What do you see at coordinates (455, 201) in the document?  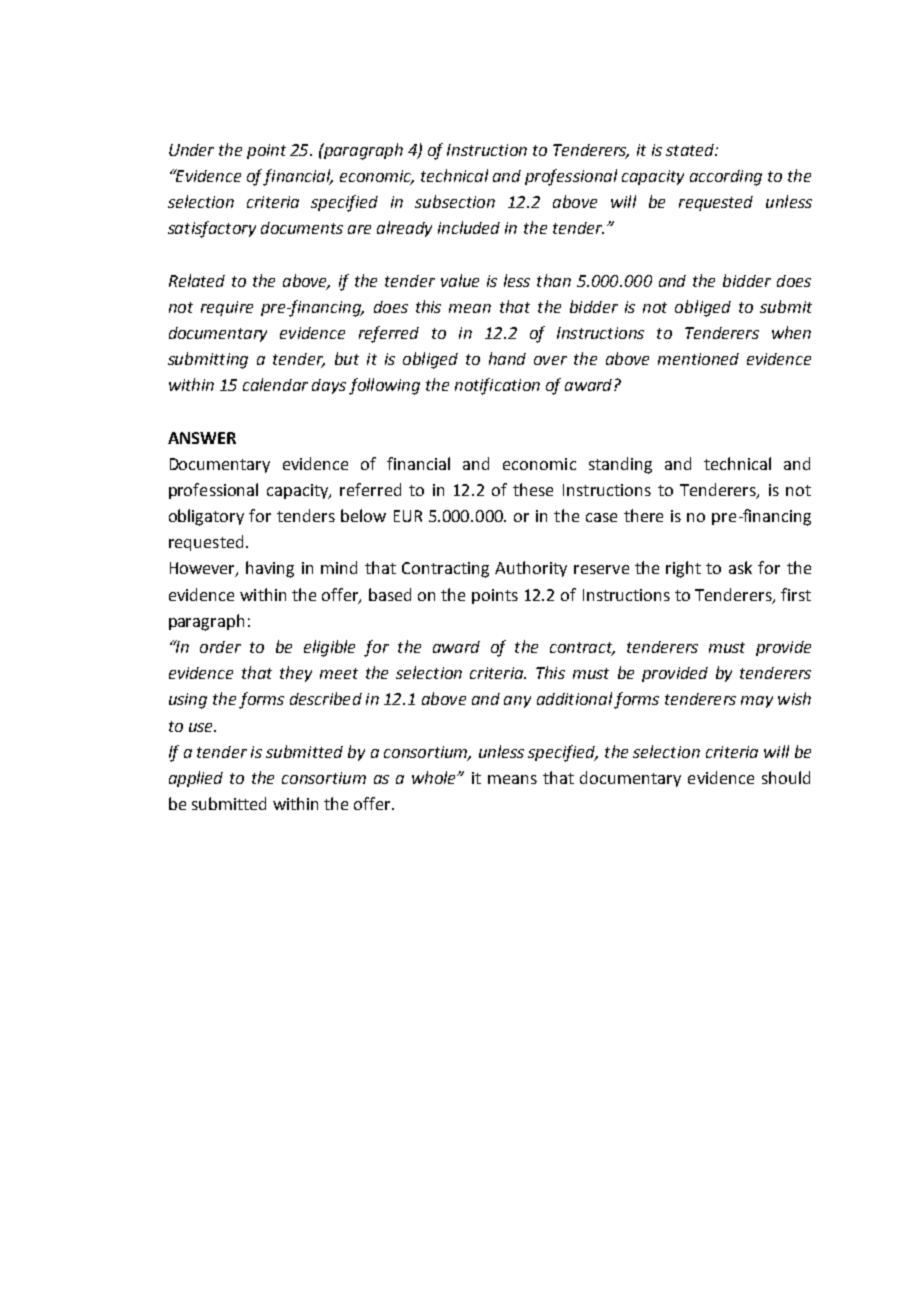 I see `subsection` at bounding box center [455, 201].
